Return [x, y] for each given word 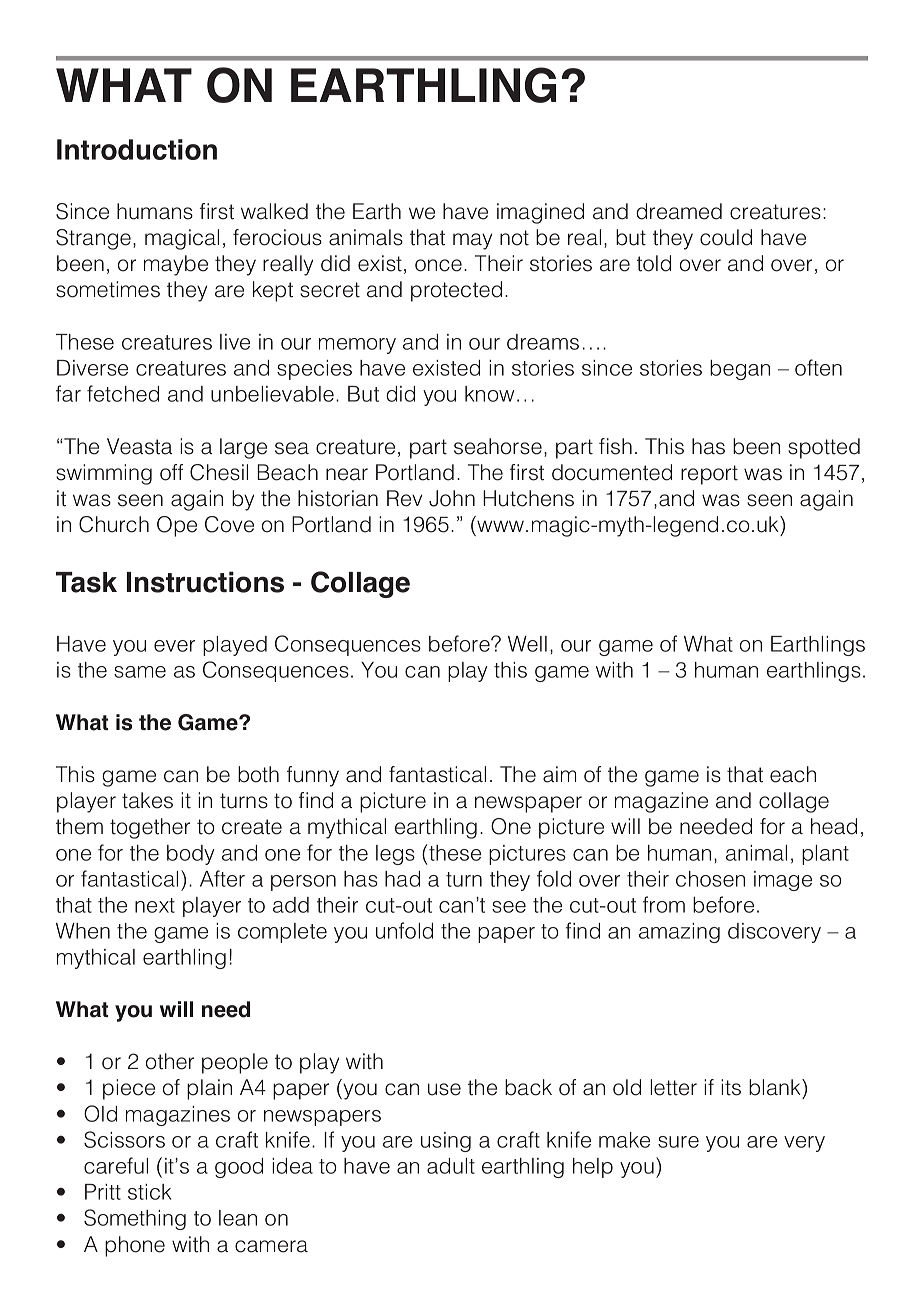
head [834, 826]
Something [135, 1219]
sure [678, 1142]
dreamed [679, 211]
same [140, 672]
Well [527, 644]
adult [451, 1166]
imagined [540, 213]
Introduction [137, 149]
